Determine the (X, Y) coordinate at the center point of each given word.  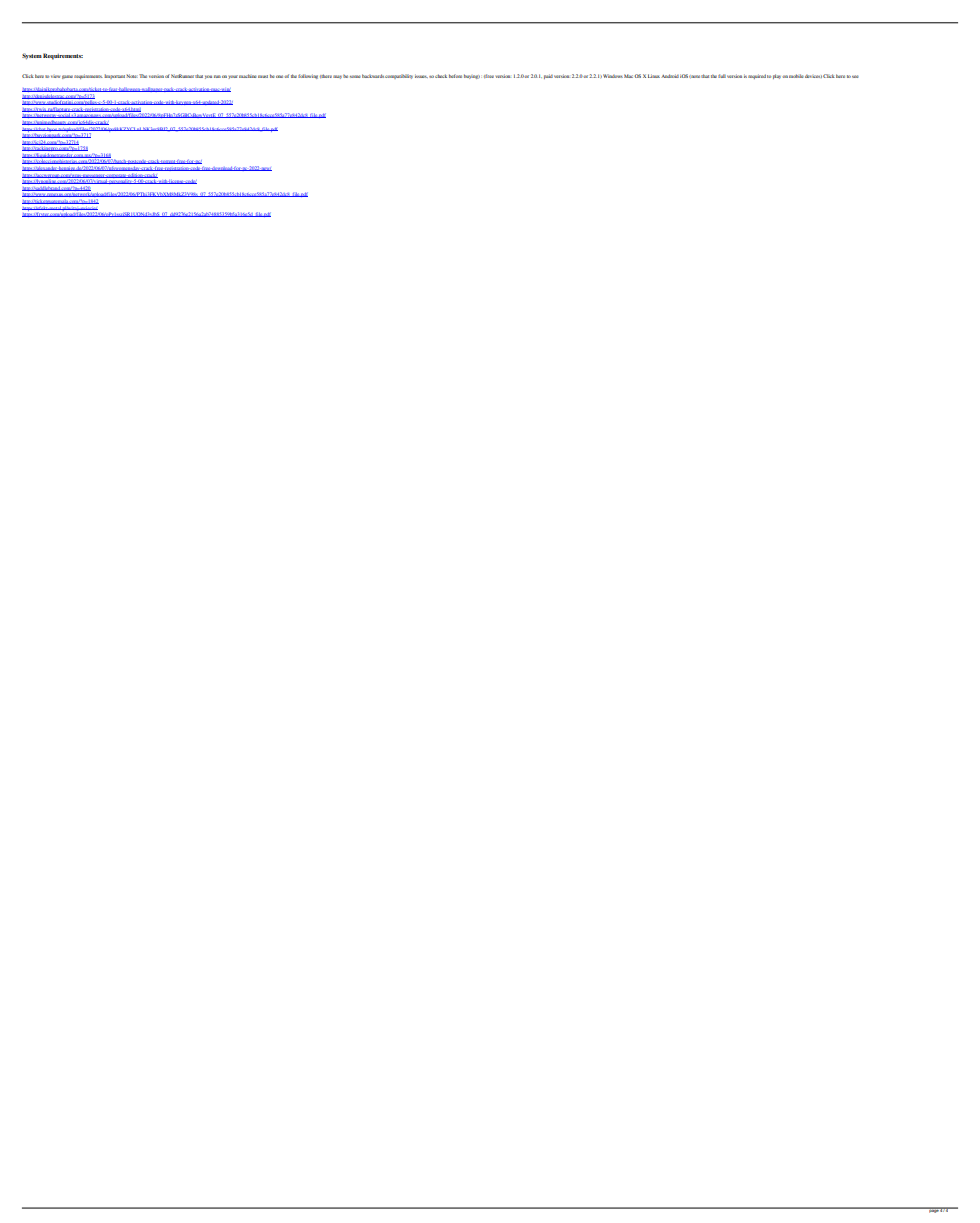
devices (813, 76)
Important (114, 76)
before (455, 76)
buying (472, 76)
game (67, 77)
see (855, 76)
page (933, 1210)
